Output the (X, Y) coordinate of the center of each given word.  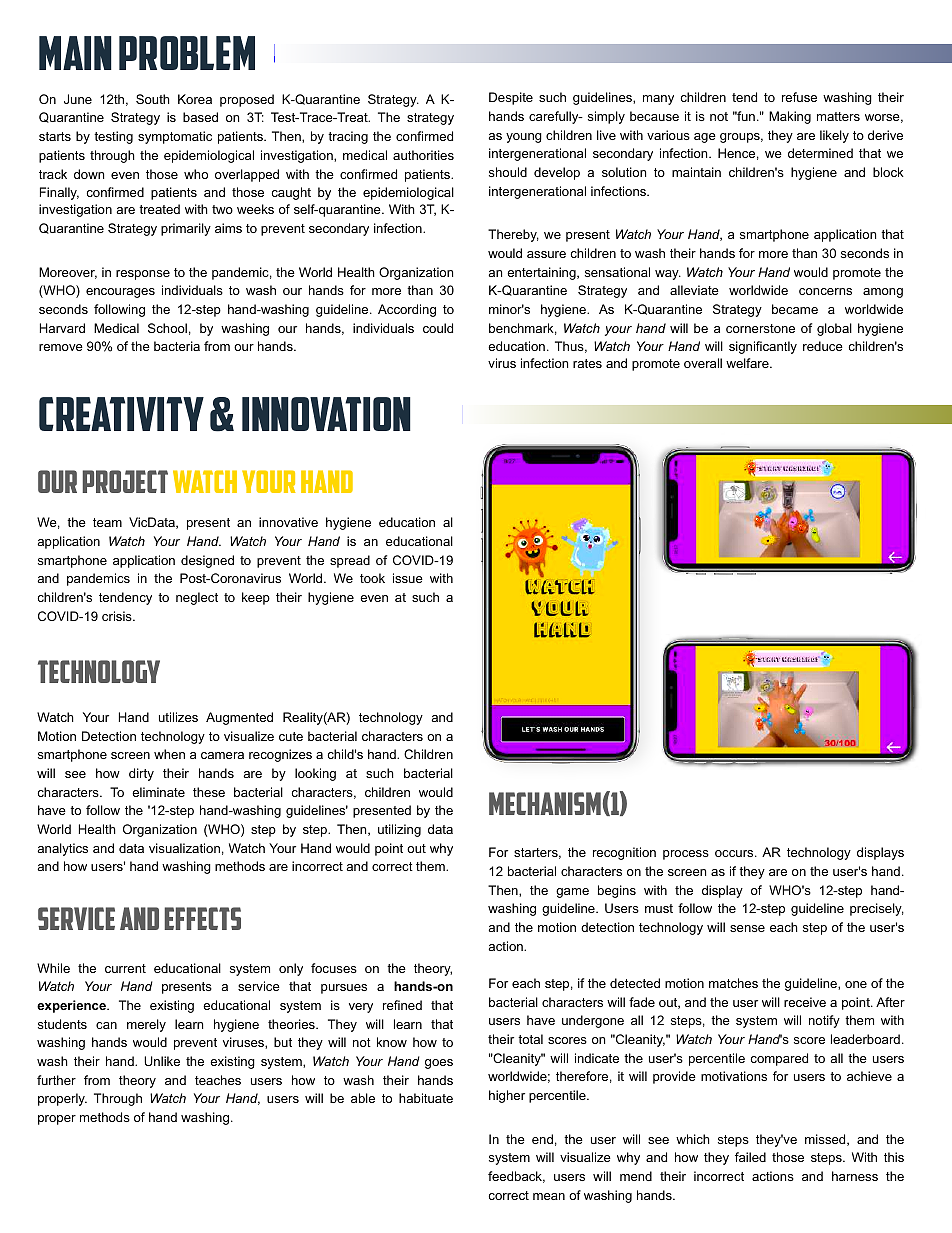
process (686, 855)
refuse (799, 97)
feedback (516, 1177)
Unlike (162, 1061)
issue (408, 578)
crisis (118, 616)
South (153, 99)
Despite (511, 98)
